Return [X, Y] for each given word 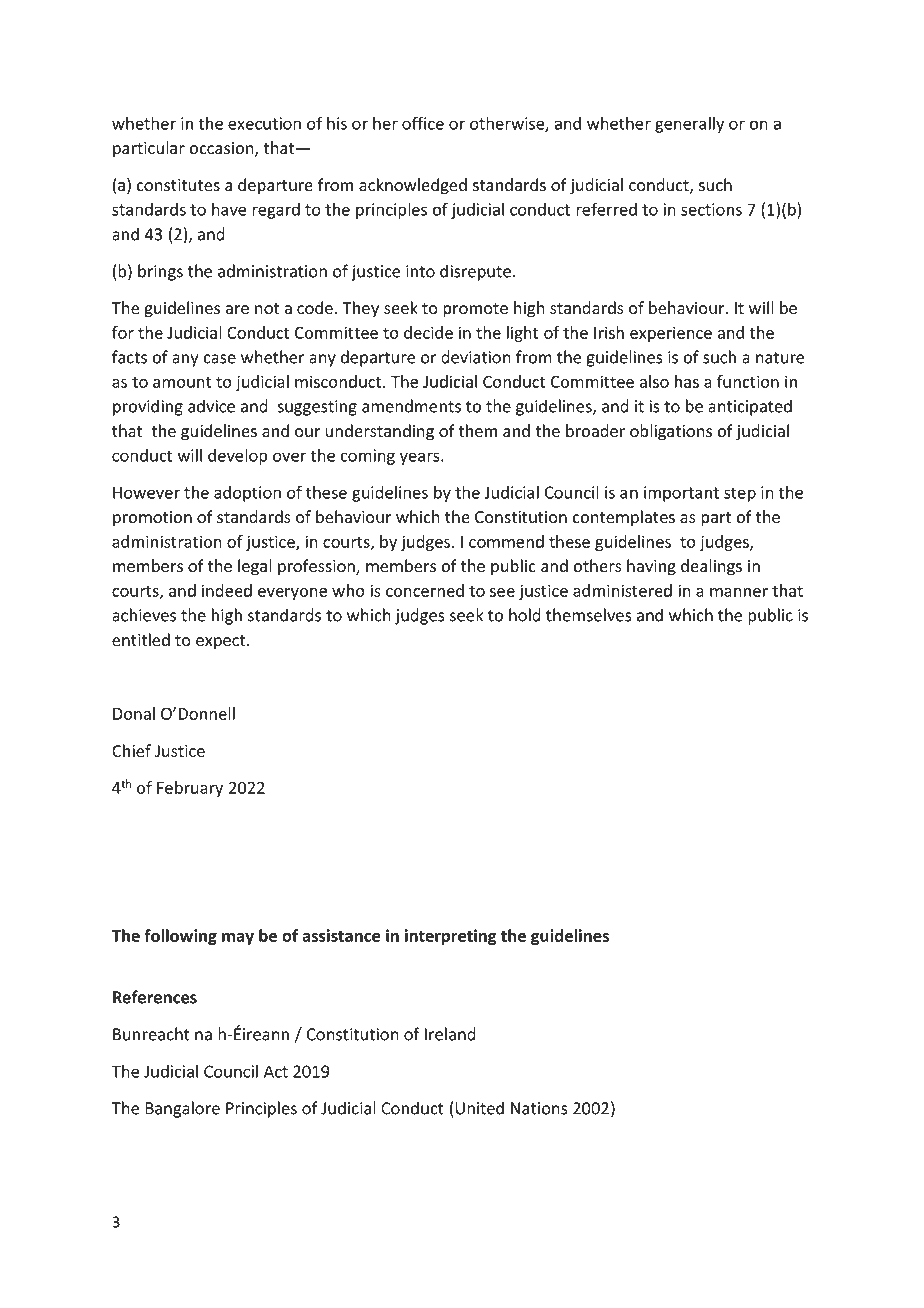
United [479, 1108]
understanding [379, 432]
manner [739, 592]
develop [238, 456]
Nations [539, 1108]
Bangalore [182, 1109]
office [423, 123]
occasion [222, 149]
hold [525, 615]
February [190, 789]
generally [689, 124]
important [681, 494]
